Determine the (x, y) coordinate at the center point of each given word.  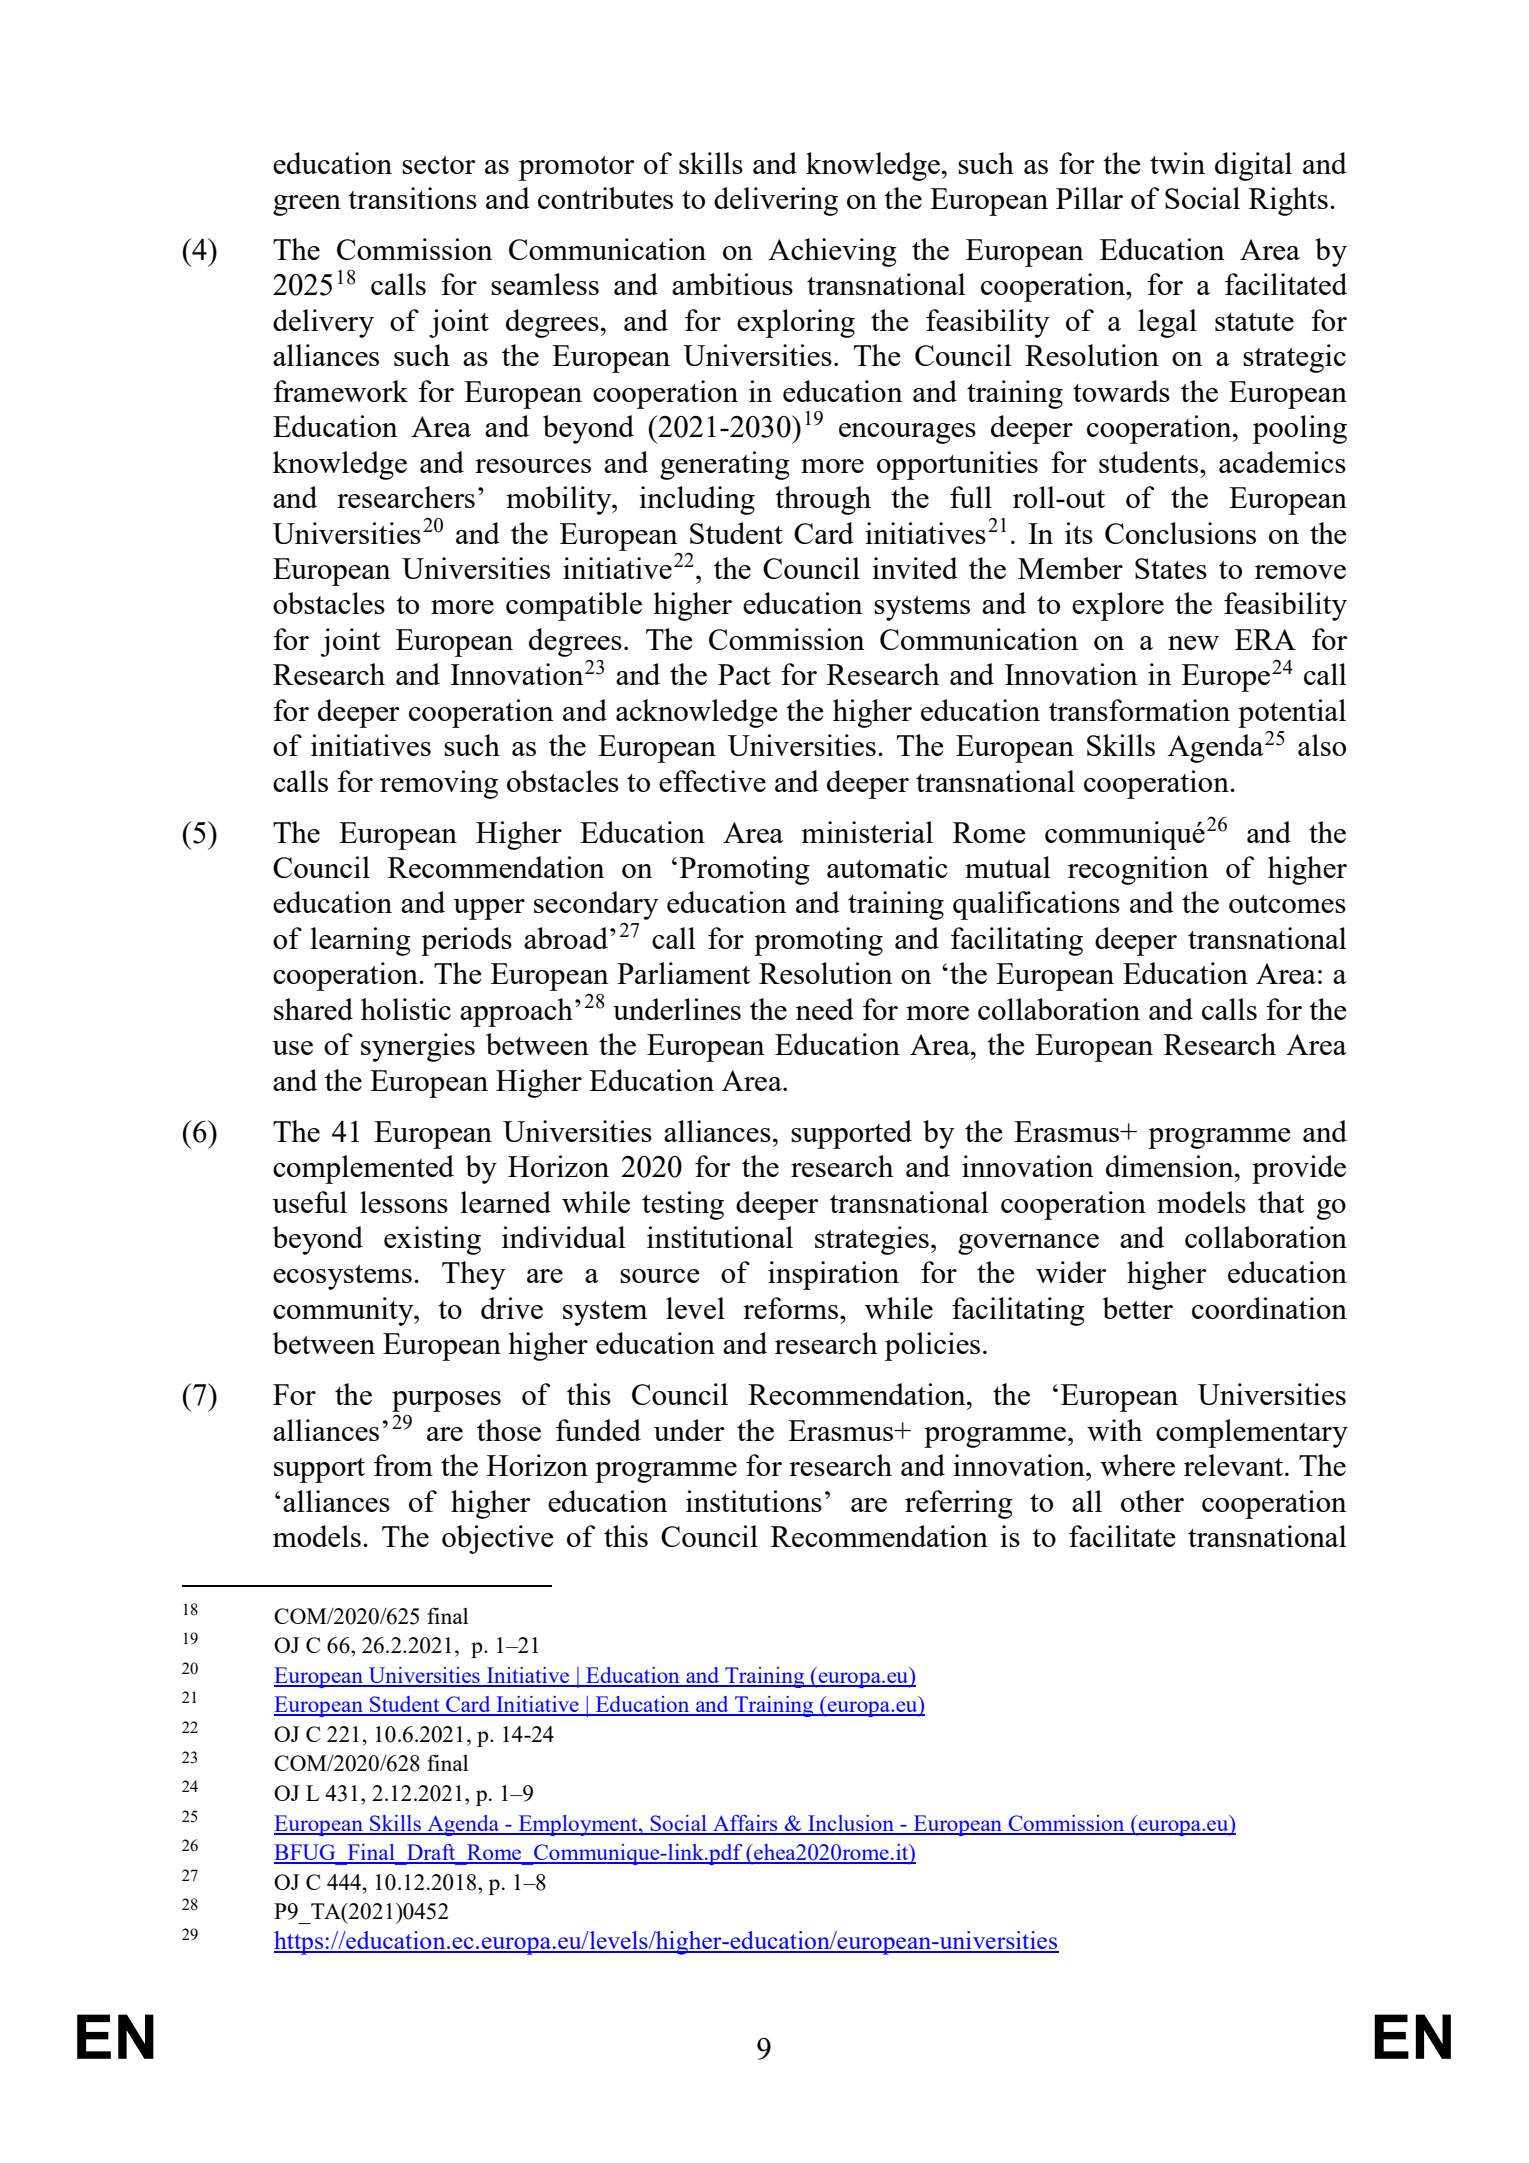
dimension (1171, 1166)
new (1193, 643)
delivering (776, 201)
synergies (418, 1047)
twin (1177, 163)
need (825, 1009)
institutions (754, 1501)
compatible (574, 606)
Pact (744, 674)
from (403, 1465)
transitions (412, 198)
